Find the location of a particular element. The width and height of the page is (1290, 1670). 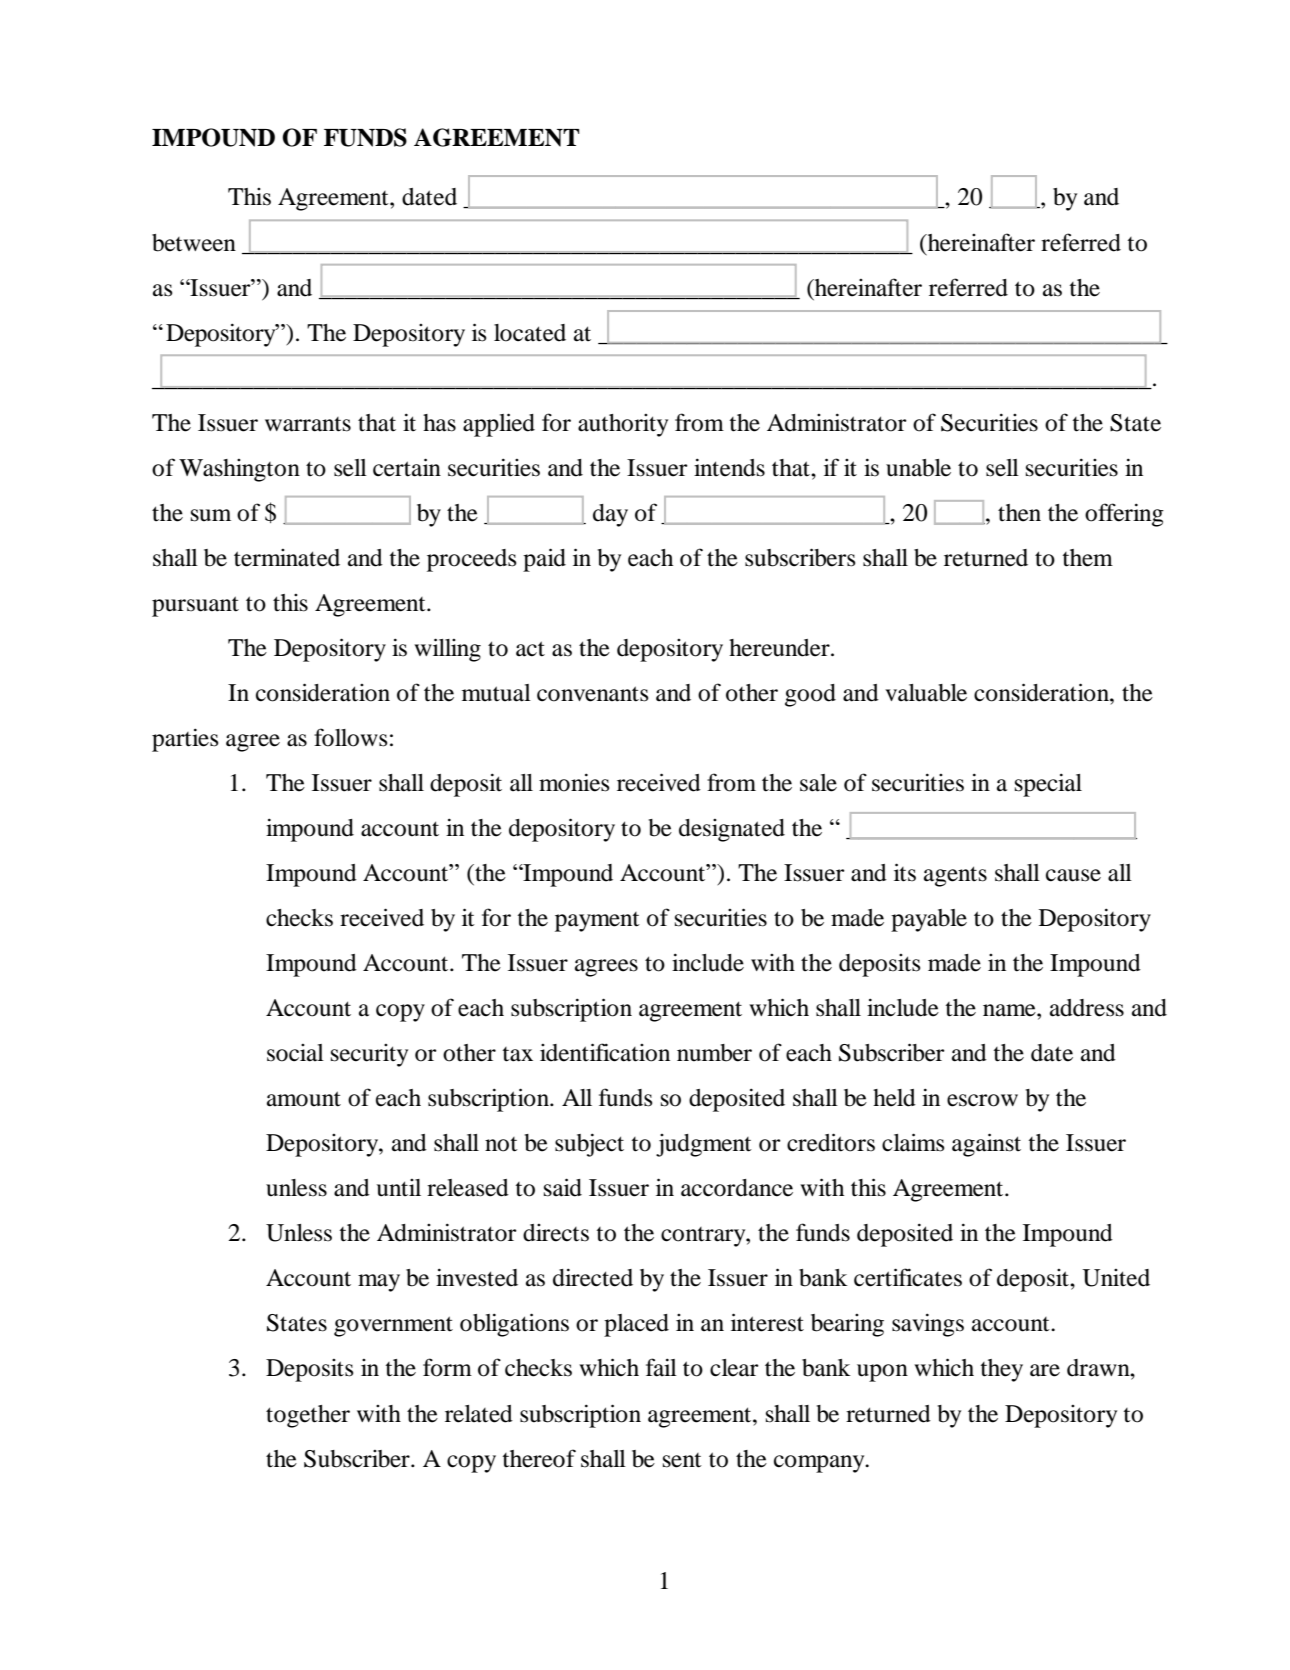

they is located at coordinates (1001, 1370).
